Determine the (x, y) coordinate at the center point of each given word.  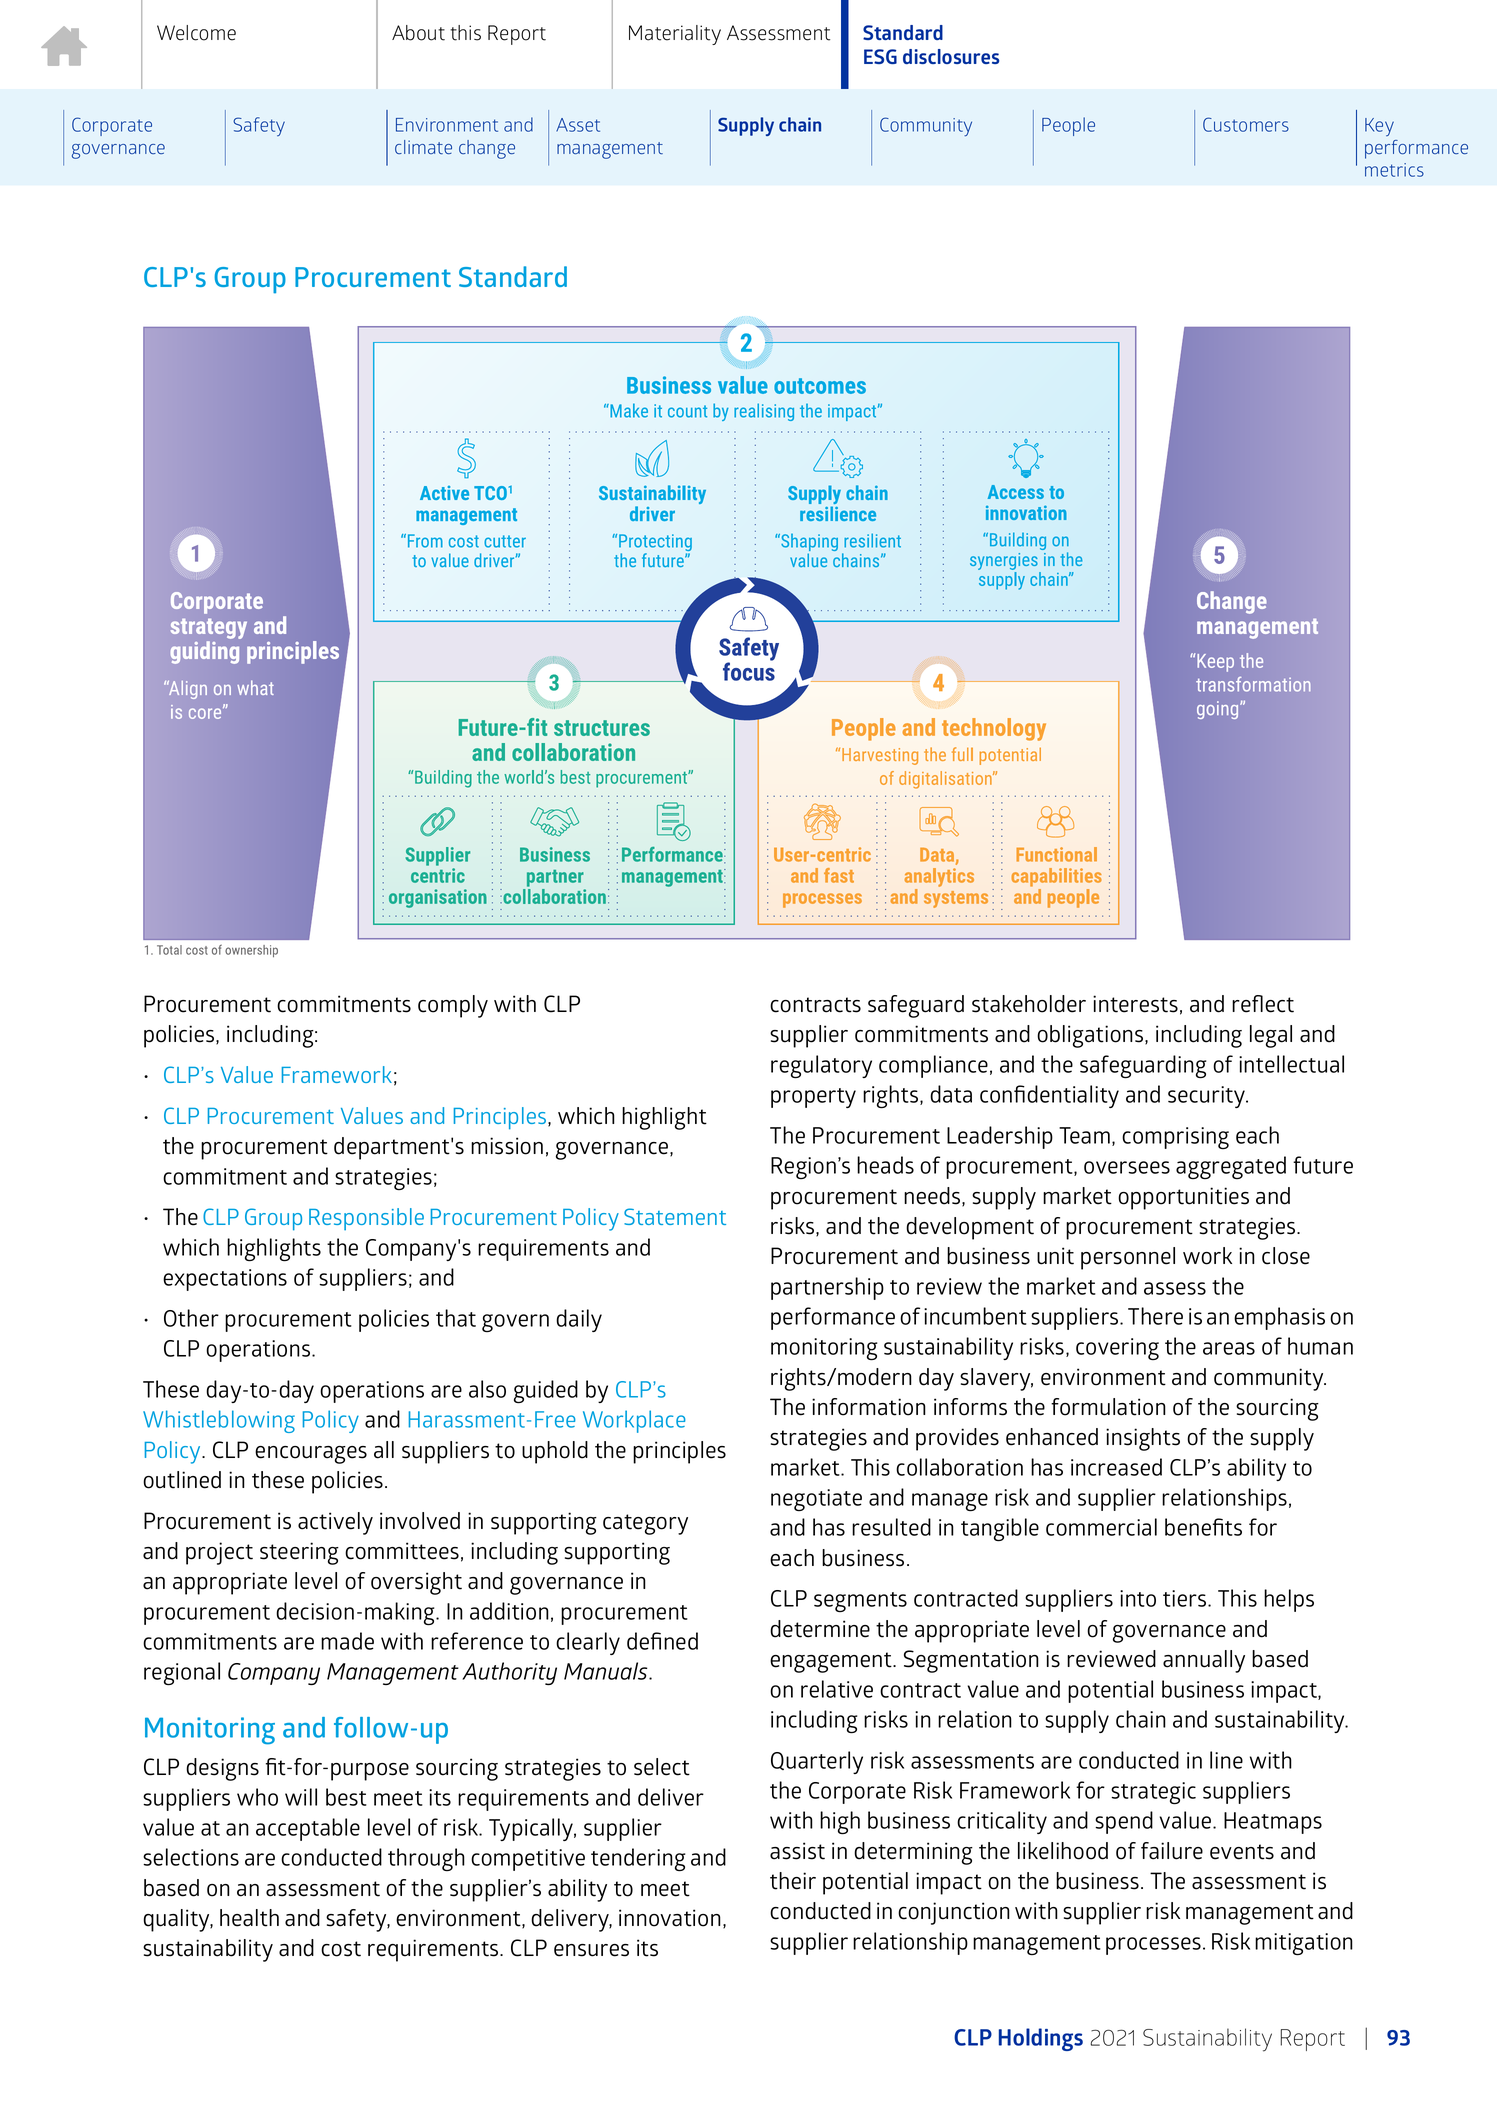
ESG (880, 56)
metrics (1394, 170)
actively (335, 1523)
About (418, 33)
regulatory (821, 1067)
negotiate (816, 1500)
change (487, 149)
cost (341, 1949)
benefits (1203, 1527)
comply (453, 1006)
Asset (578, 125)
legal (1271, 1036)
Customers (1246, 124)
